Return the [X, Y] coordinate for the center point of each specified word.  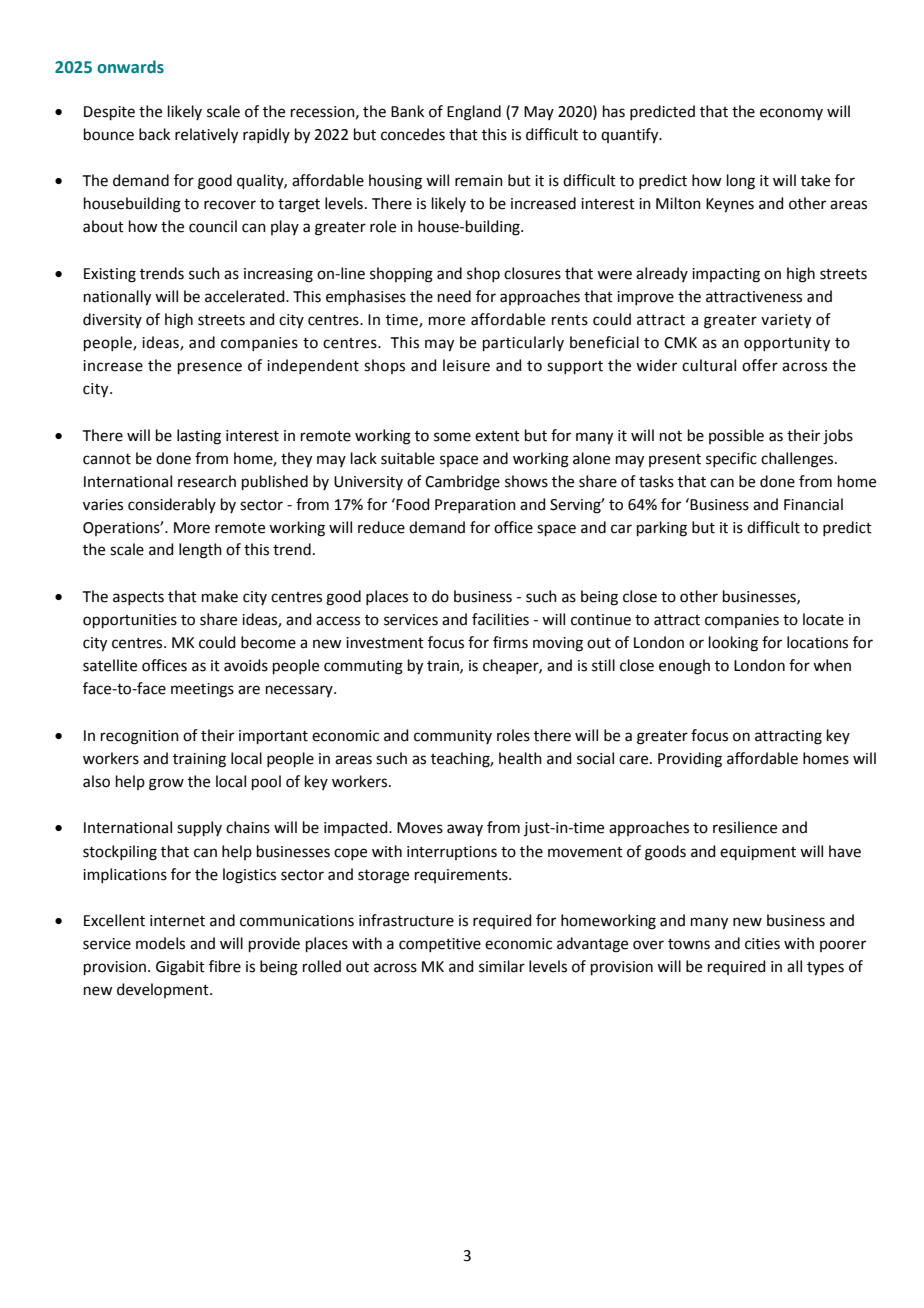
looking [733, 644]
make [220, 596]
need [454, 296]
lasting [199, 437]
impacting [726, 275]
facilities [500, 619]
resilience [745, 827]
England [474, 113]
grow [166, 784]
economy [791, 114]
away [465, 830]
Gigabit [180, 968]
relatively [206, 136]
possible [736, 436]
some [452, 437]
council [213, 226]
